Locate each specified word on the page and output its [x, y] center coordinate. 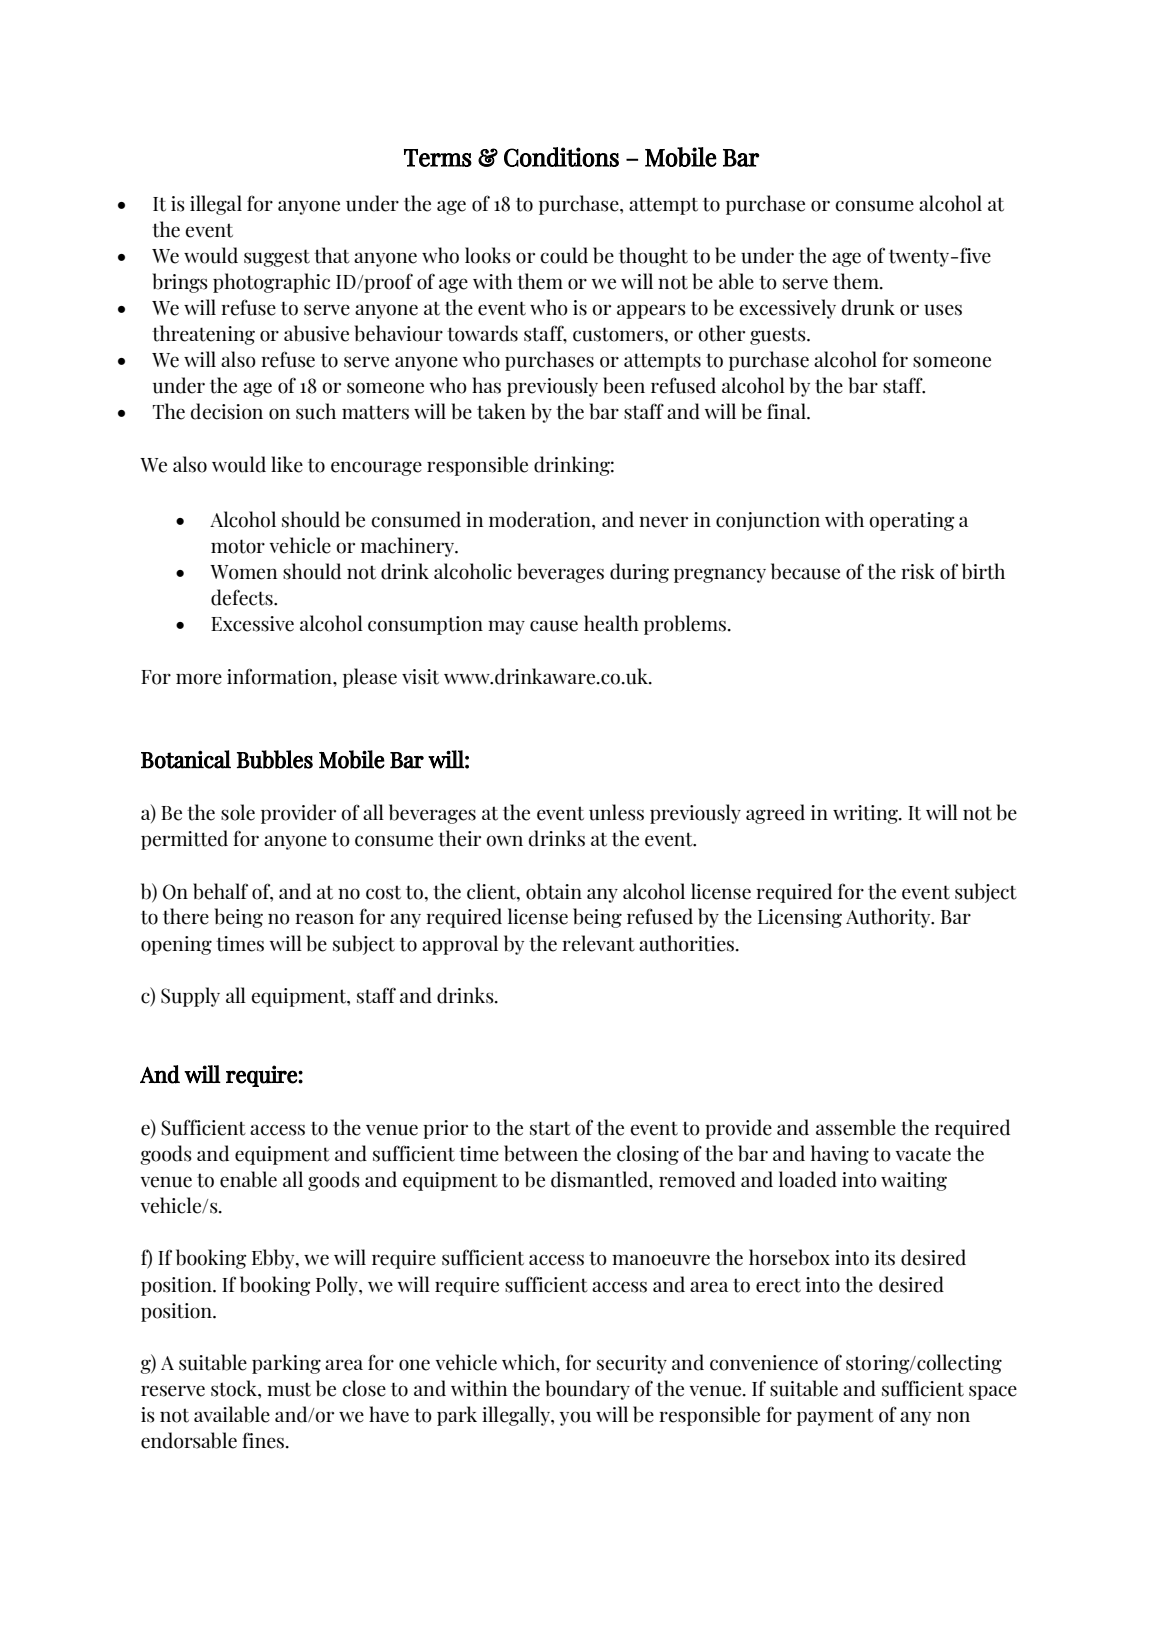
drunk [868, 307]
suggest [277, 258]
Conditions [561, 157]
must [289, 1389]
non [953, 1417]
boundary [587, 1390]
